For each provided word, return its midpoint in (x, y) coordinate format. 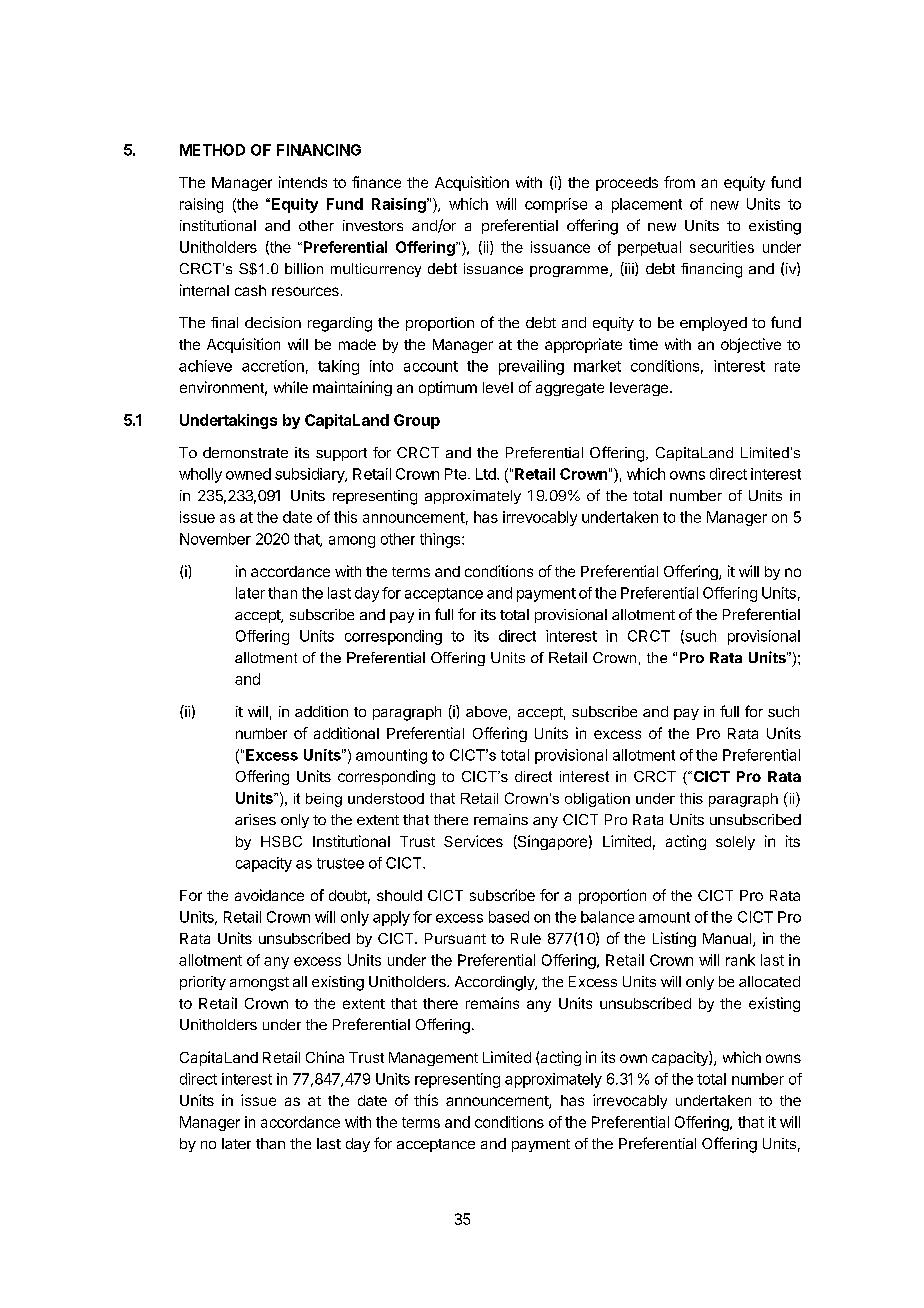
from (679, 182)
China (325, 1057)
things (441, 540)
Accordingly (495, 983)
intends (303, 182)
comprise (556, 205)
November (215, 539)
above (486, 711)
